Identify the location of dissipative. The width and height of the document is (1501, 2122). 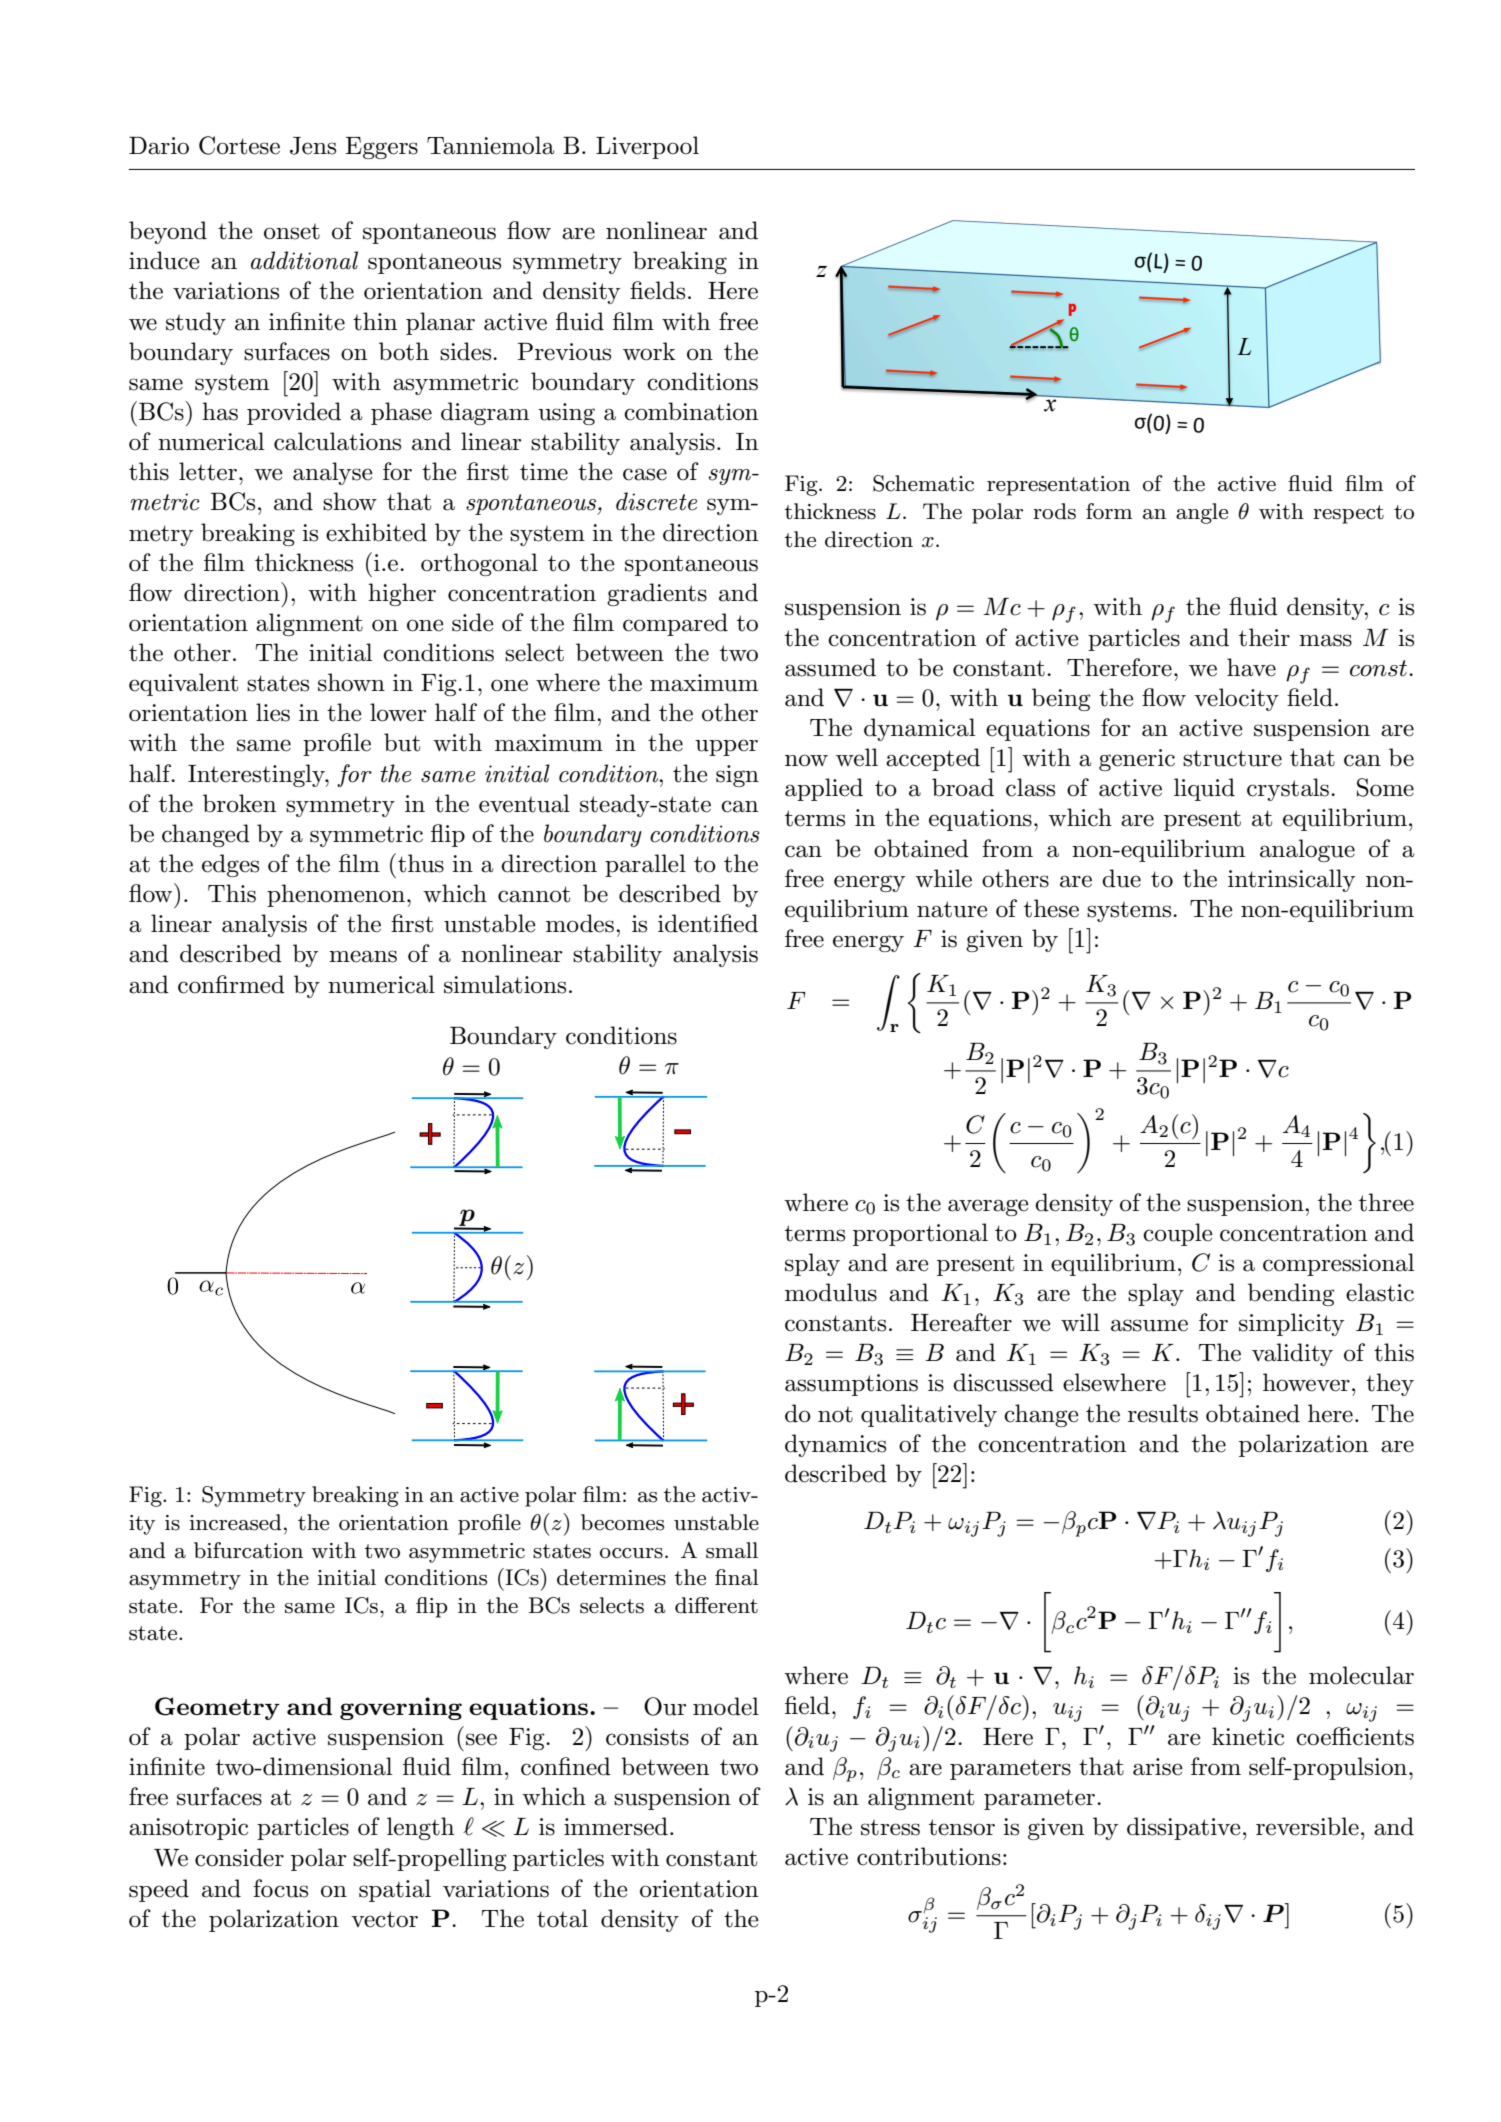
(1183, 1828).
